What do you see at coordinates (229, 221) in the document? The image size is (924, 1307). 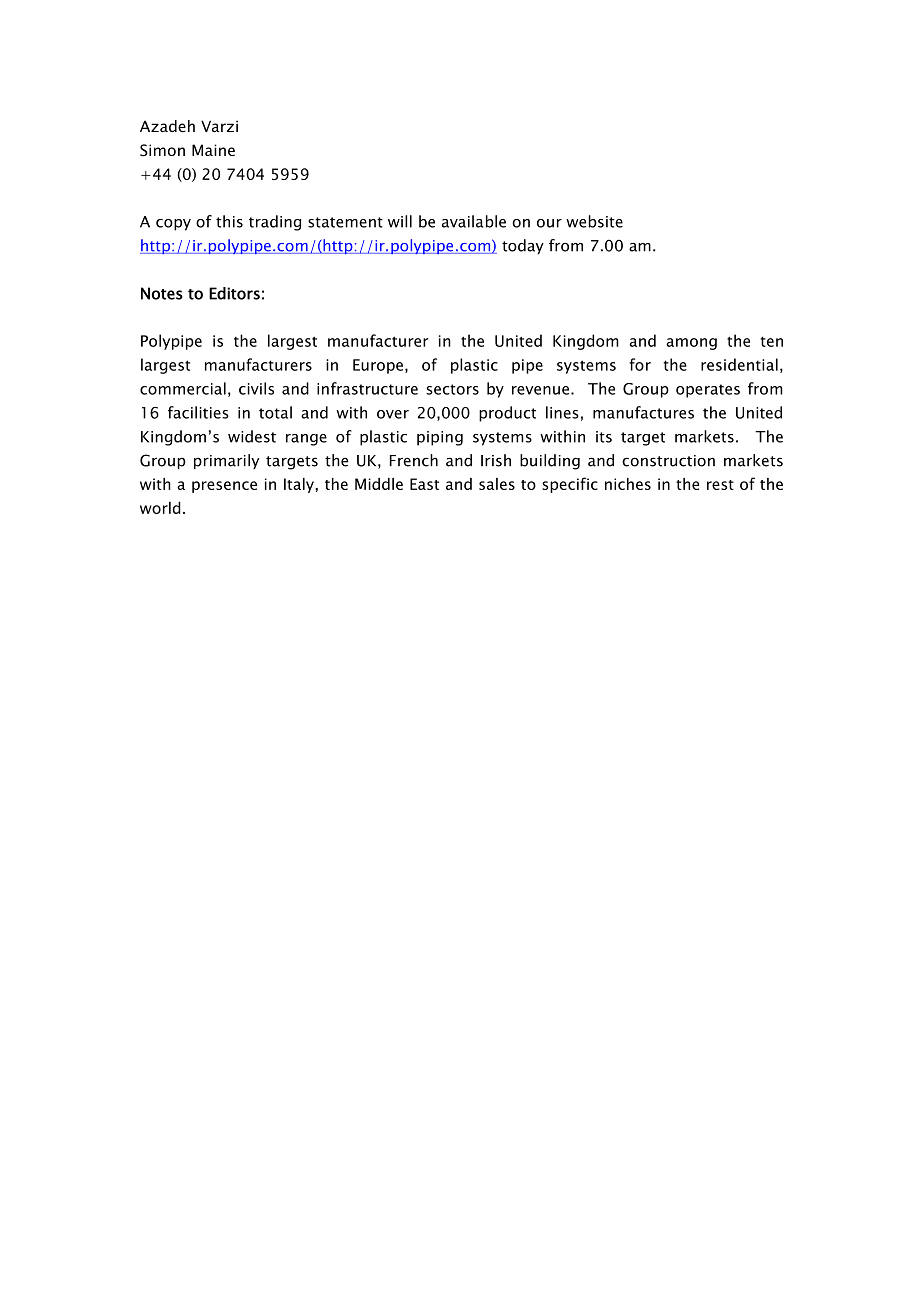 I see `this` at bounding box center [229, 221].
